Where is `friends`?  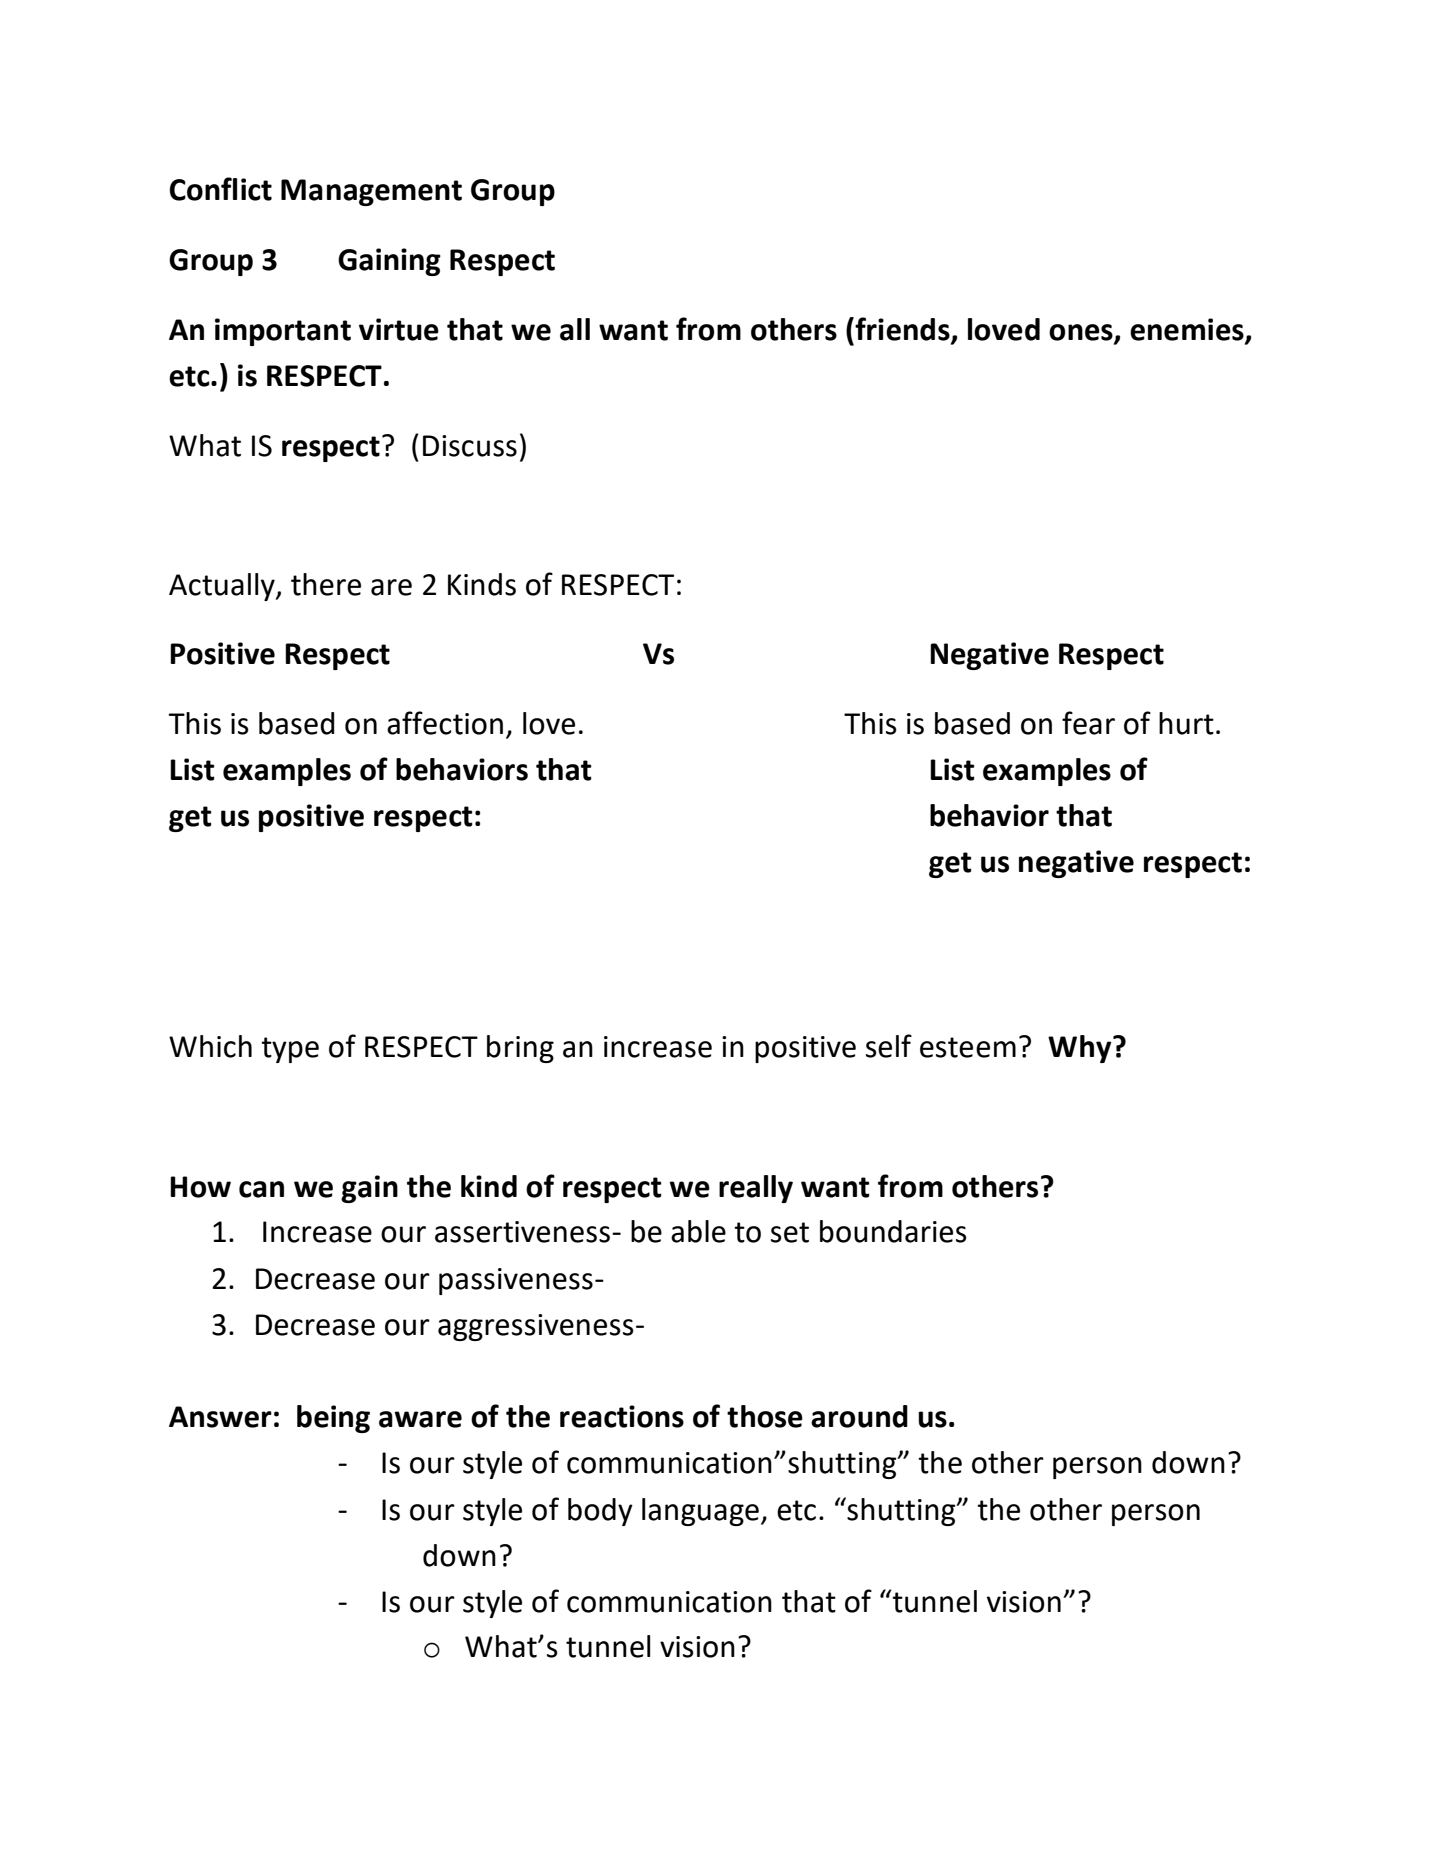
friends is located at coordinates (902, 329).
